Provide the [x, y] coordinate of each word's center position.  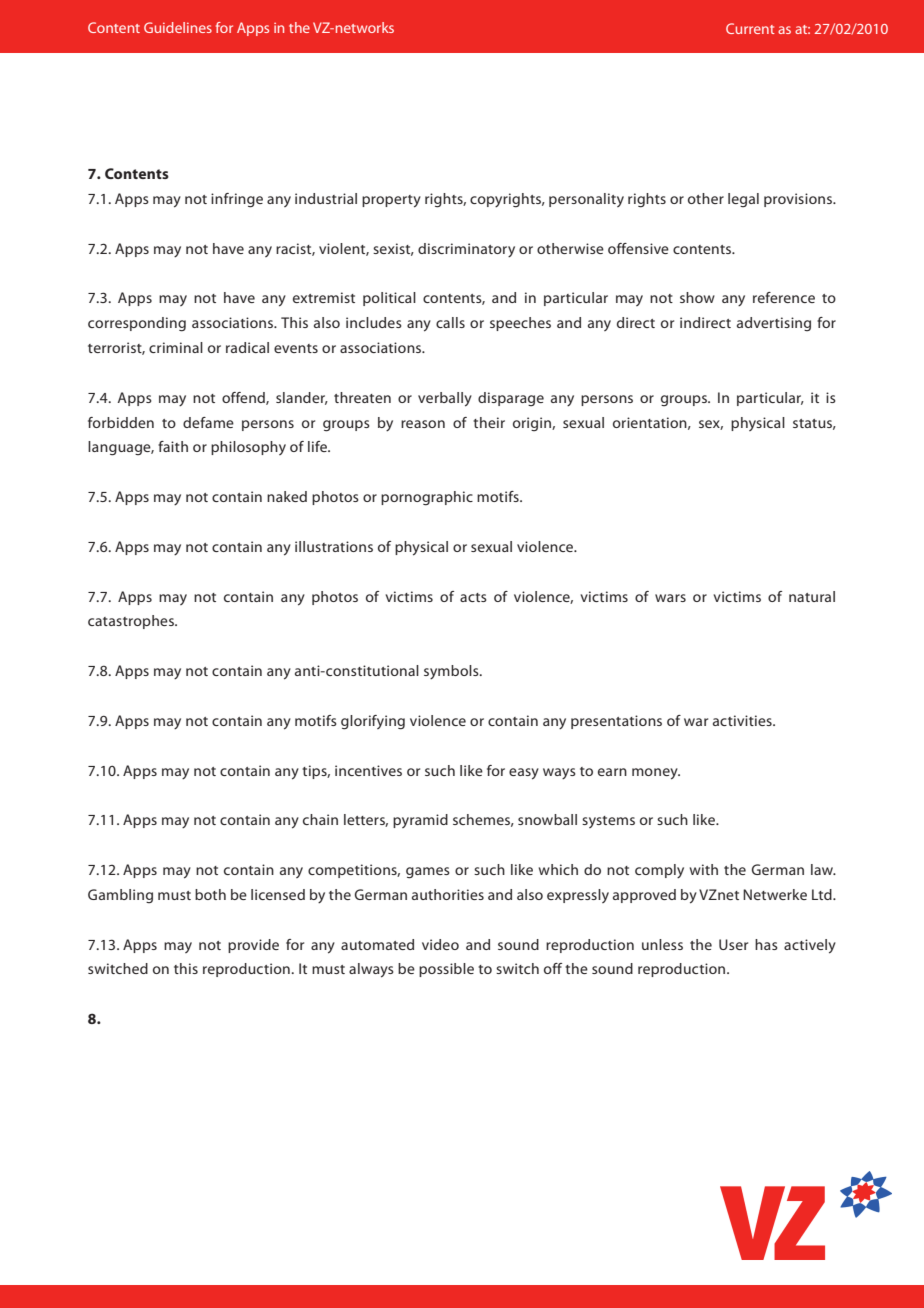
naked [287, 496]
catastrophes [132, 622]
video [440, 944]
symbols [452, 672]
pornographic [427, 498]
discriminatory [466, 250]
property [391, 201]
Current [750, 28]
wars [670, 598]
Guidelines [178, 27]
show [697, 297]
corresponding [137, 324]
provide [253, 946]
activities [743, 720]
